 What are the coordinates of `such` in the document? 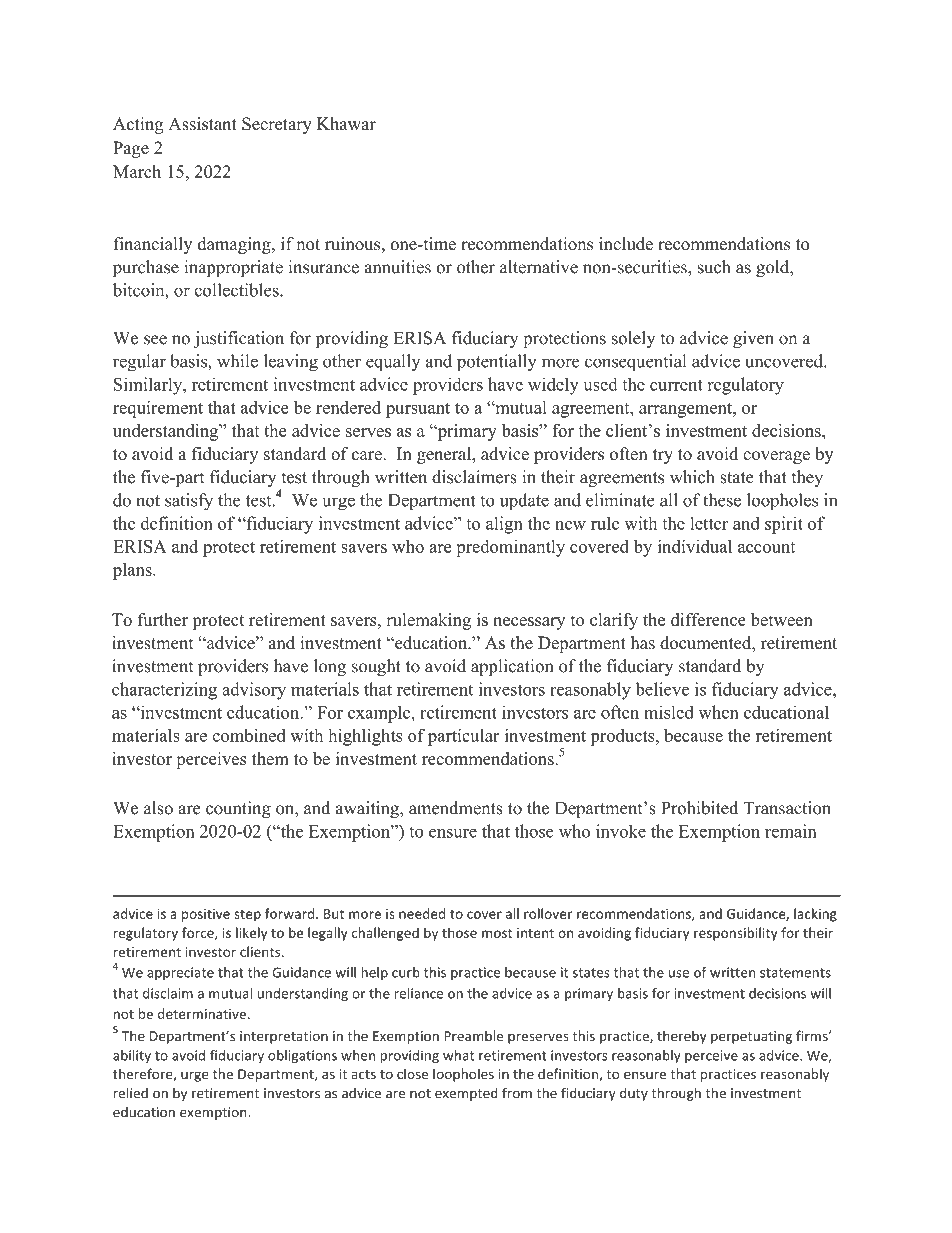 It's located at (714, 267).
